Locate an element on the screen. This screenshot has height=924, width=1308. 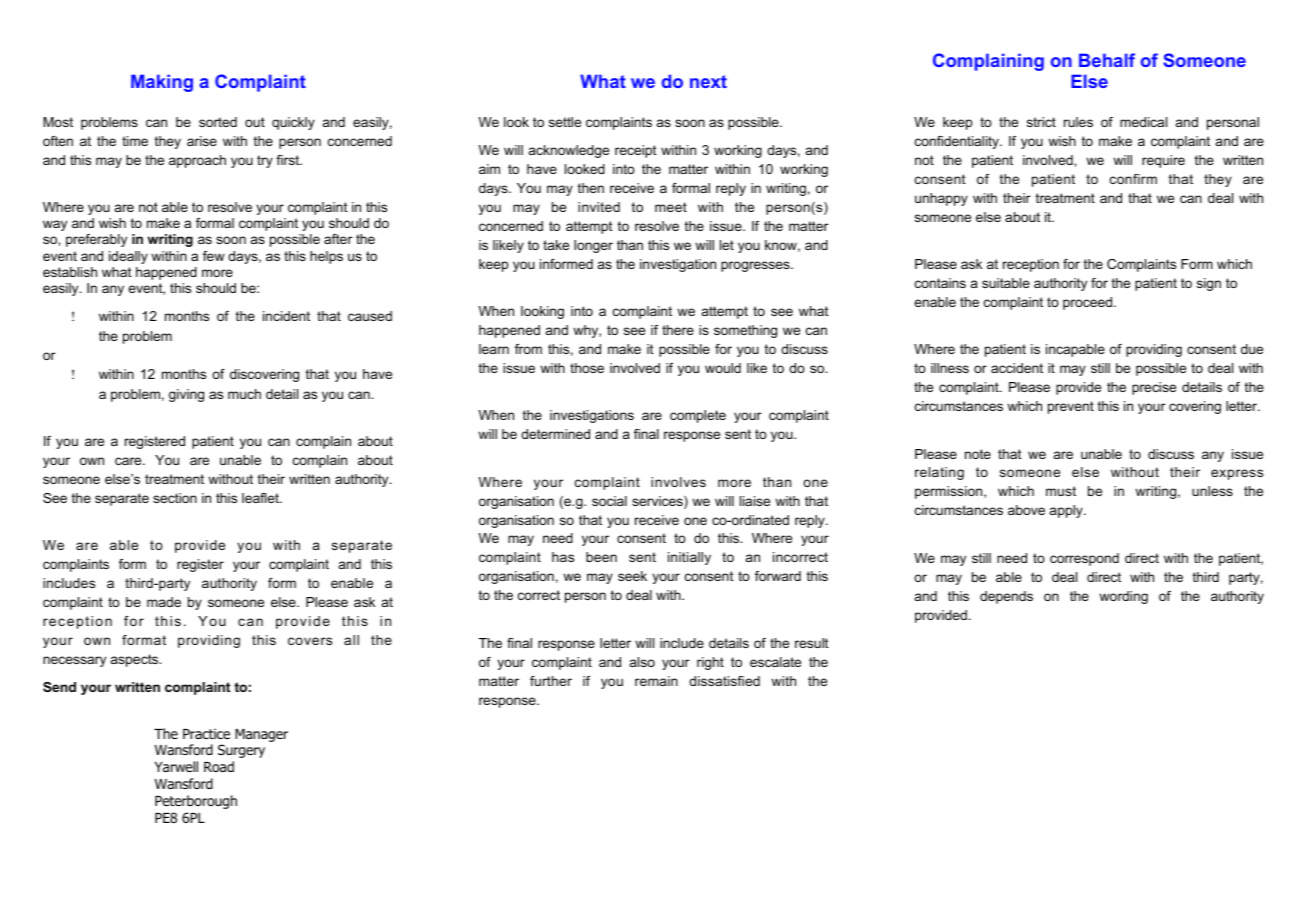
Road is located at coordinates (219, 766).
